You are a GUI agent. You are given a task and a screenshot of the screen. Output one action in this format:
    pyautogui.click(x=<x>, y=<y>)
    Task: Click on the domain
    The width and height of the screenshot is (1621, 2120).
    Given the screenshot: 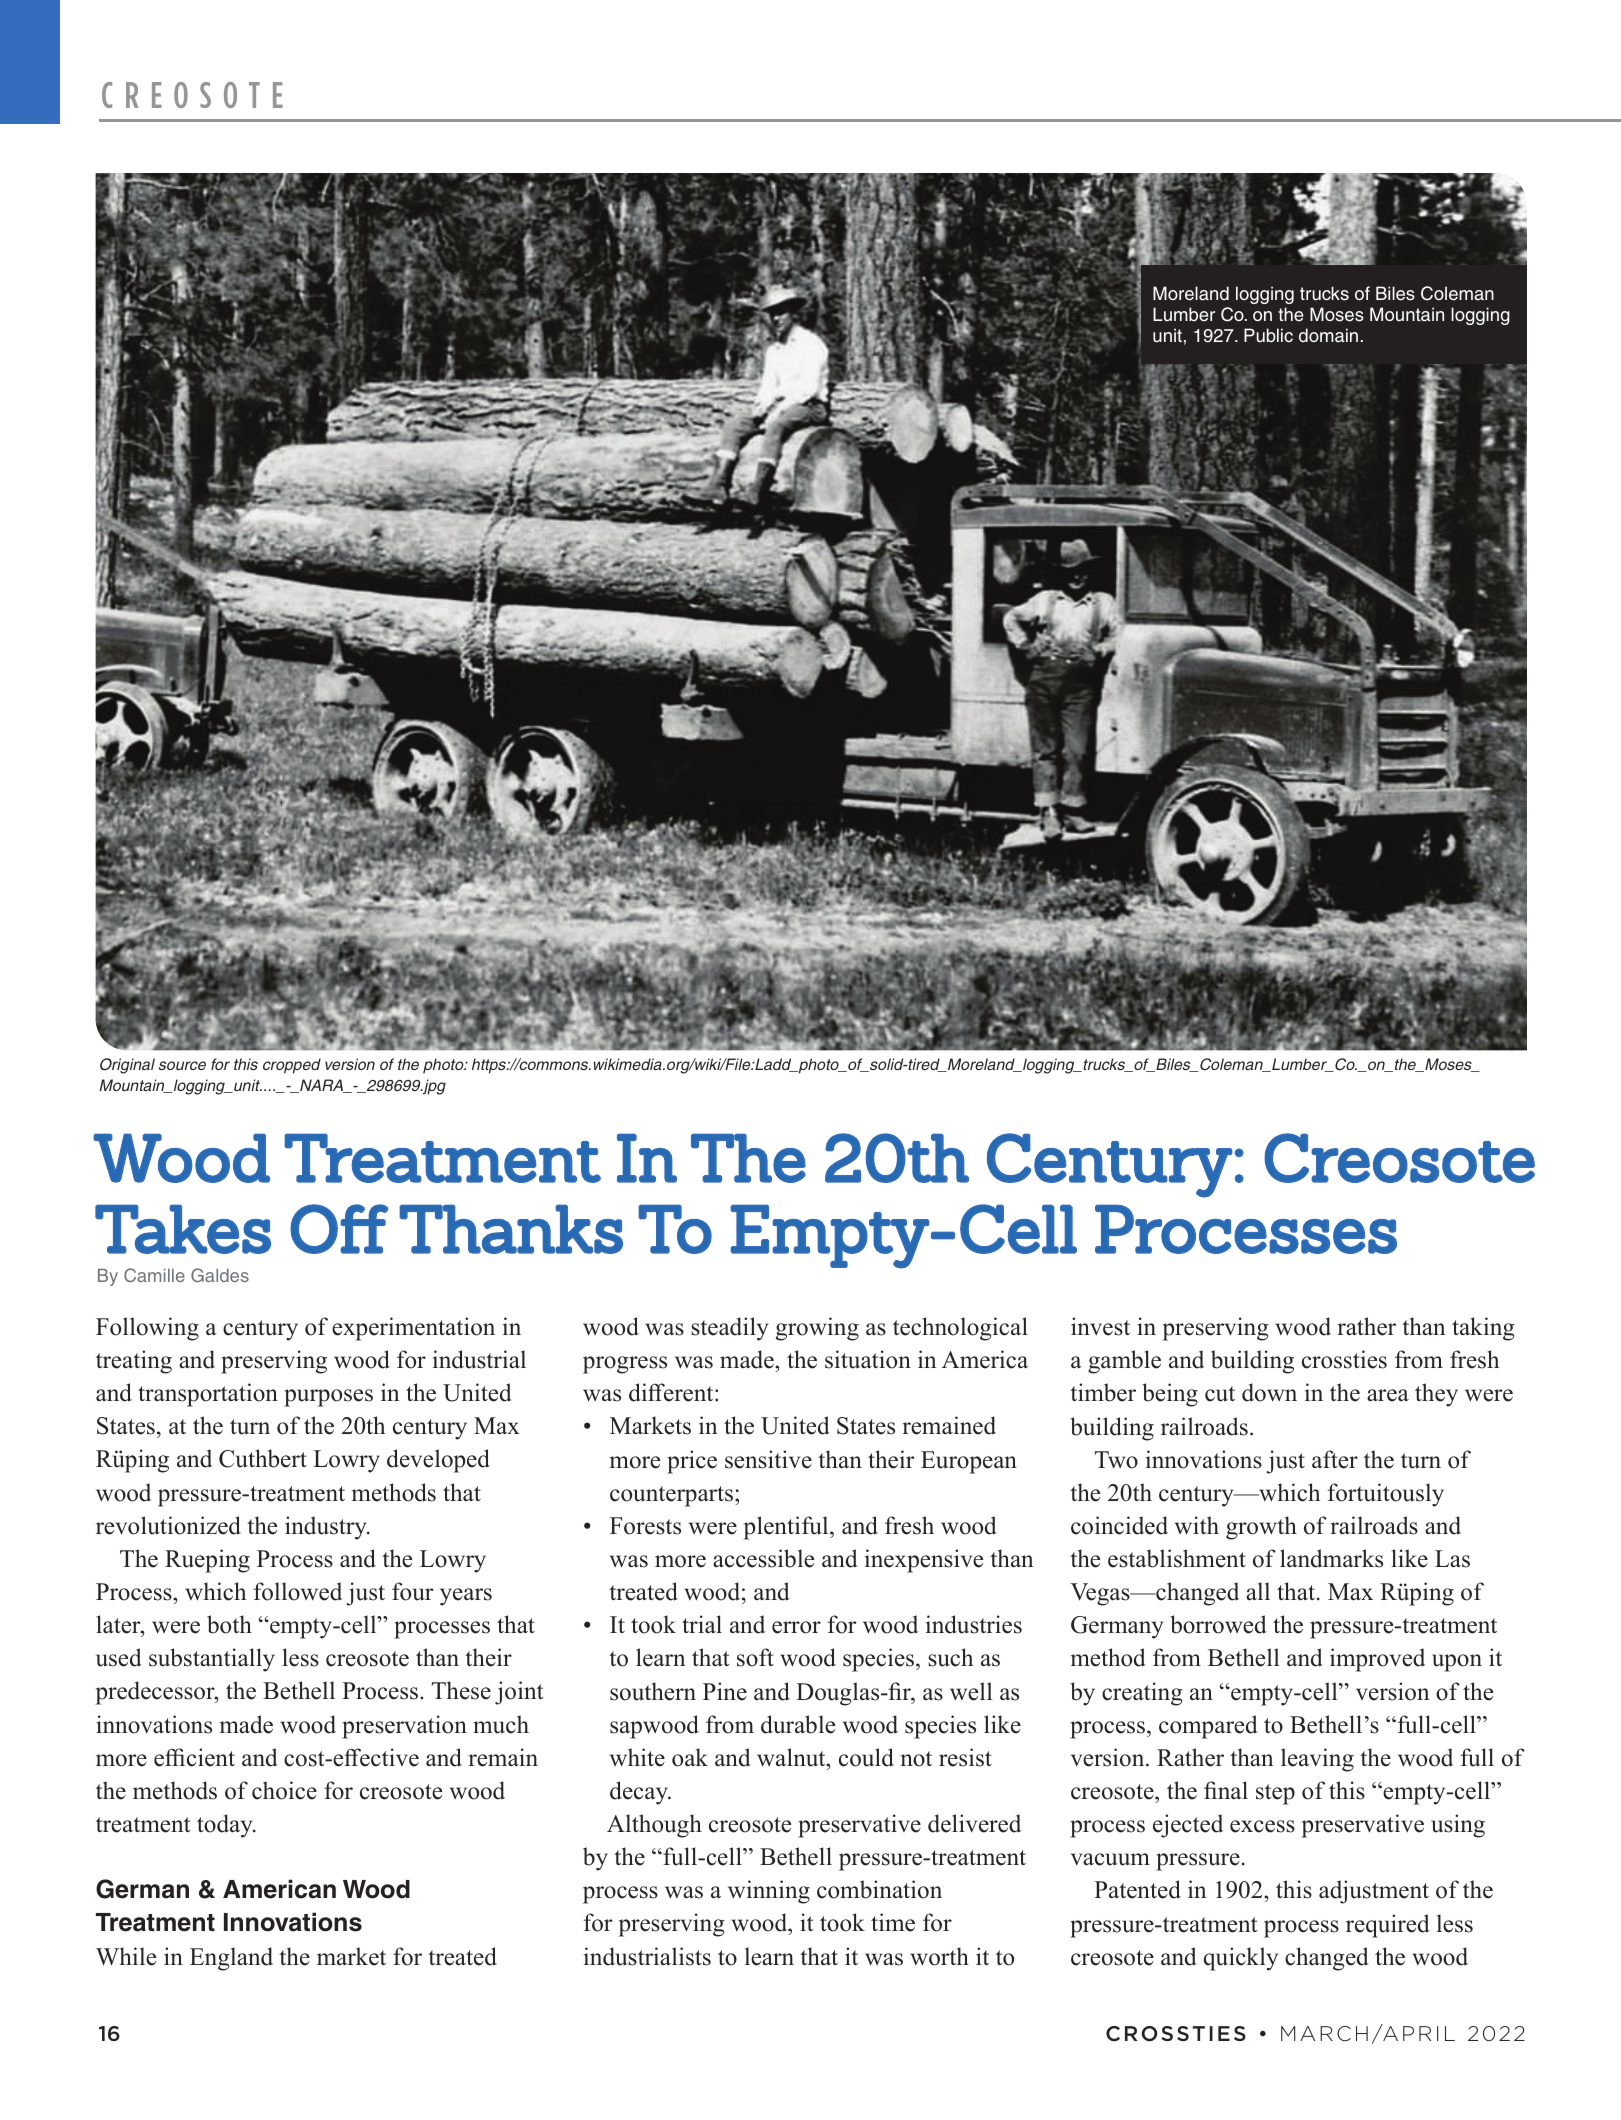 What is the action you would take?
    pyautogui.click(x=1328, y=335)
